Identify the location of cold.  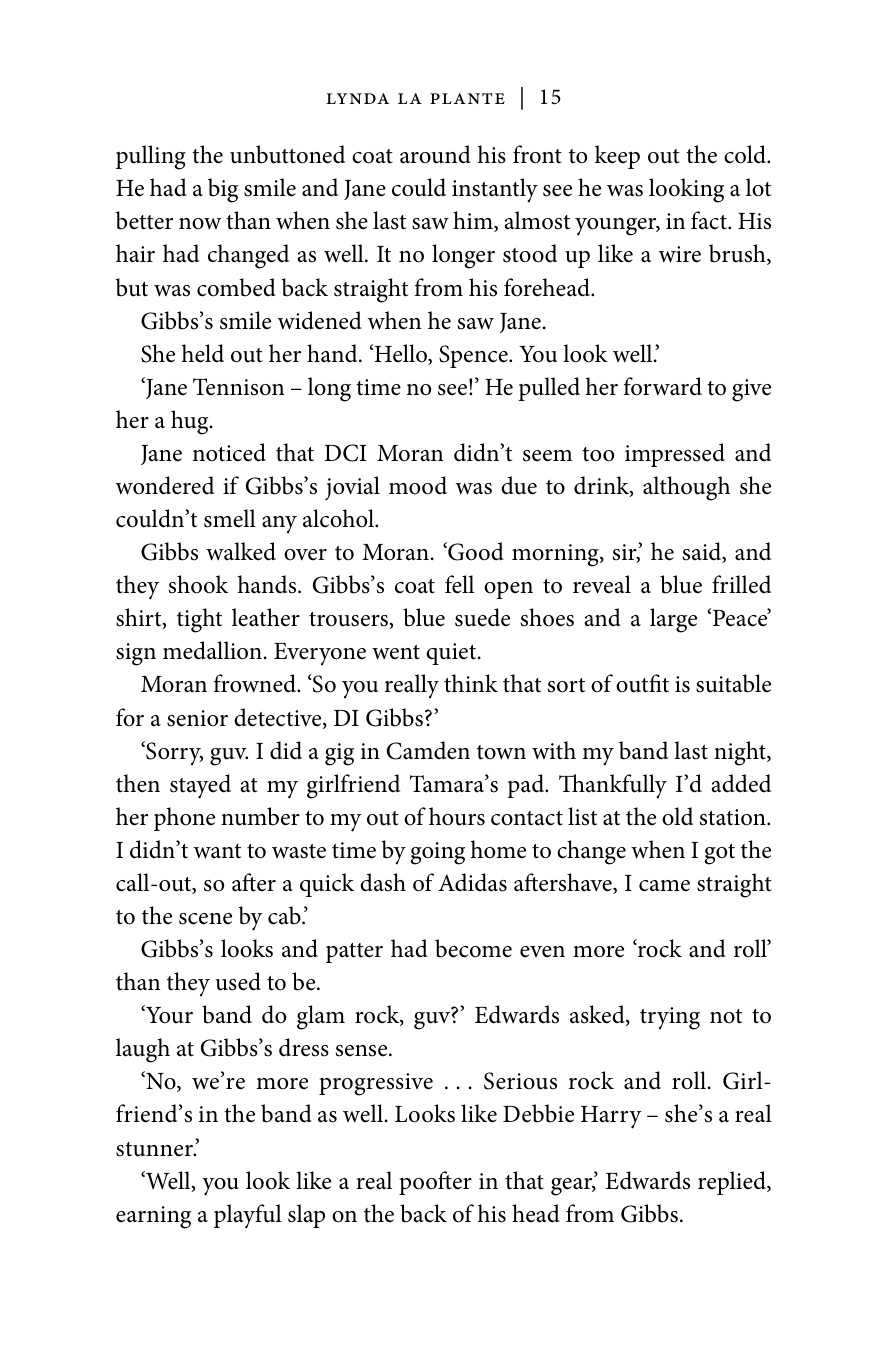
(746, 154).
